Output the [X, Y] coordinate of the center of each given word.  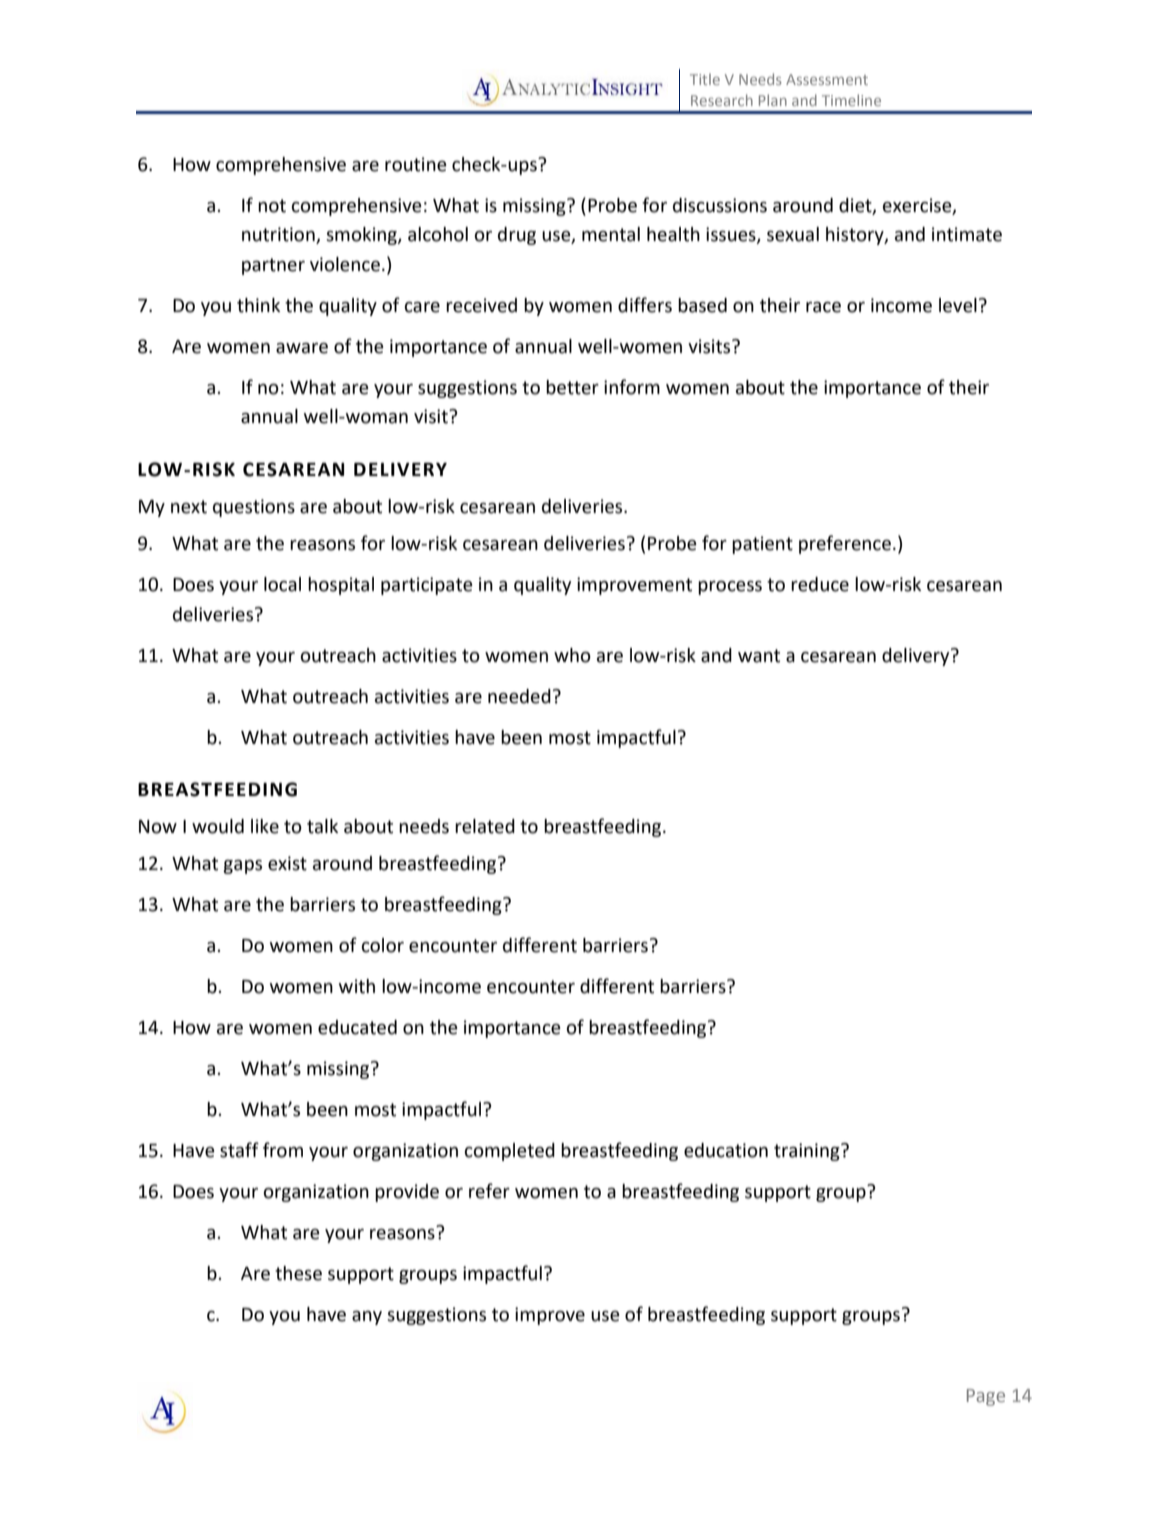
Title [705, 79]
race [823, 307]
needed [519, 696]
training [808, 1152]
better [572, 387]
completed [510, 1152]
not [272, 206]
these [298, 1273]
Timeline [851, 100]
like [265, 826]
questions [254, 508]
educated [357, 1027]
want [759, 656]
